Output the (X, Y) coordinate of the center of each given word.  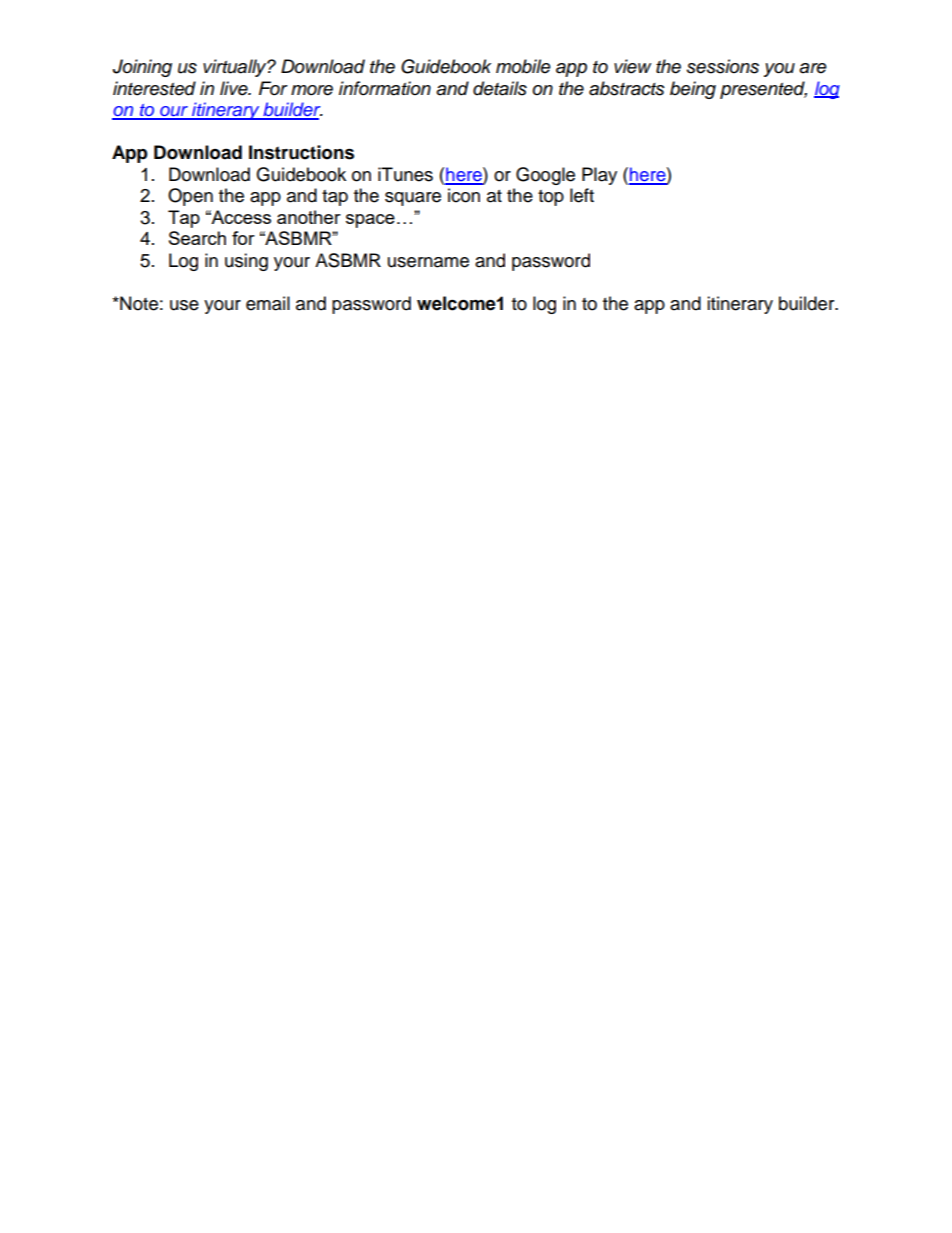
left (582, 195)
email (268, 303)
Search (197, 238)
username (428, 262)
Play (599, 176)
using (246, 262)
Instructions (301, 152)
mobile (523, 66)
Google (545, 176)
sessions (723, 66)
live (235, 88)
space (370, 221)
